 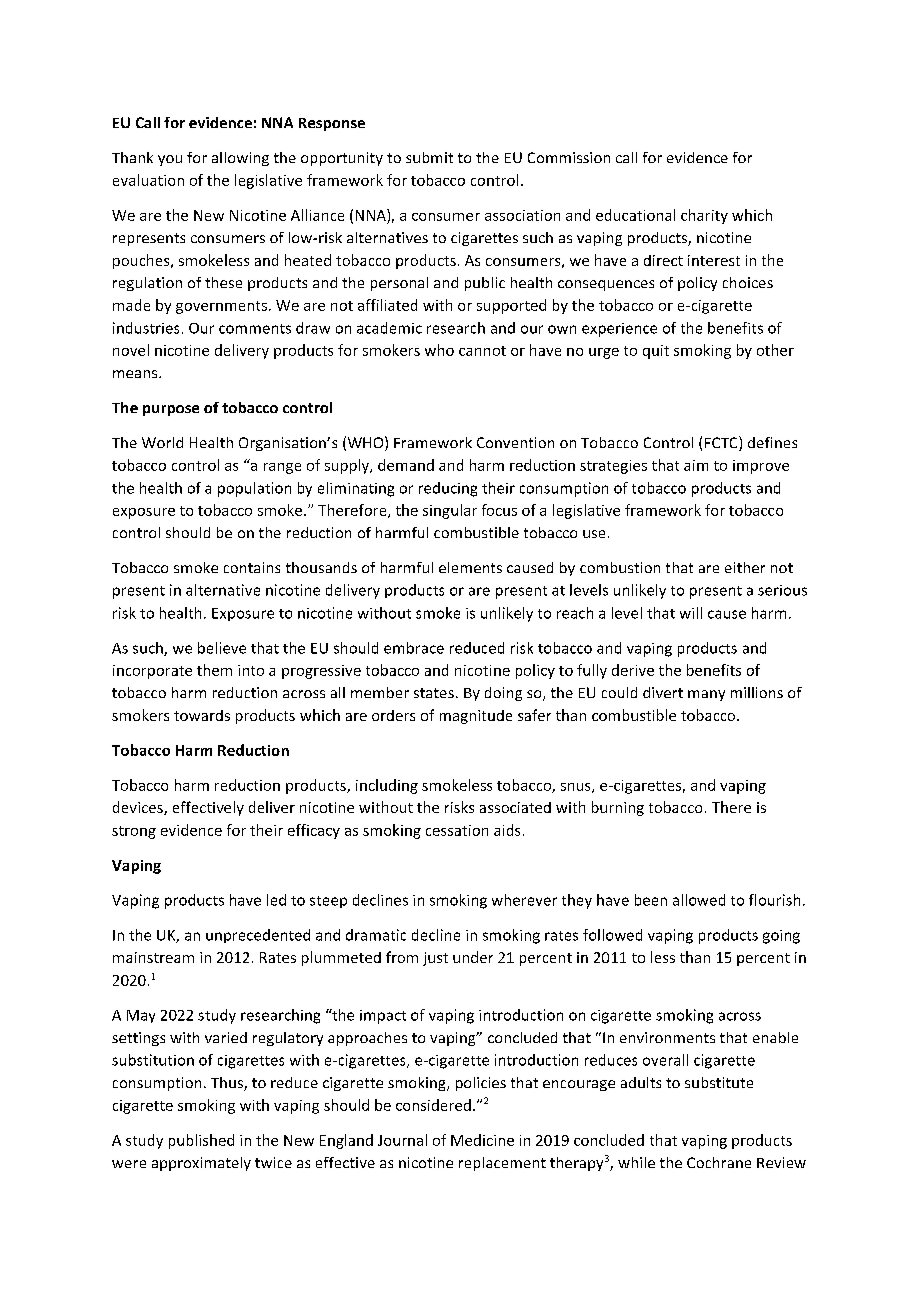 I want to click on submit, so click(x=429, y=157).
